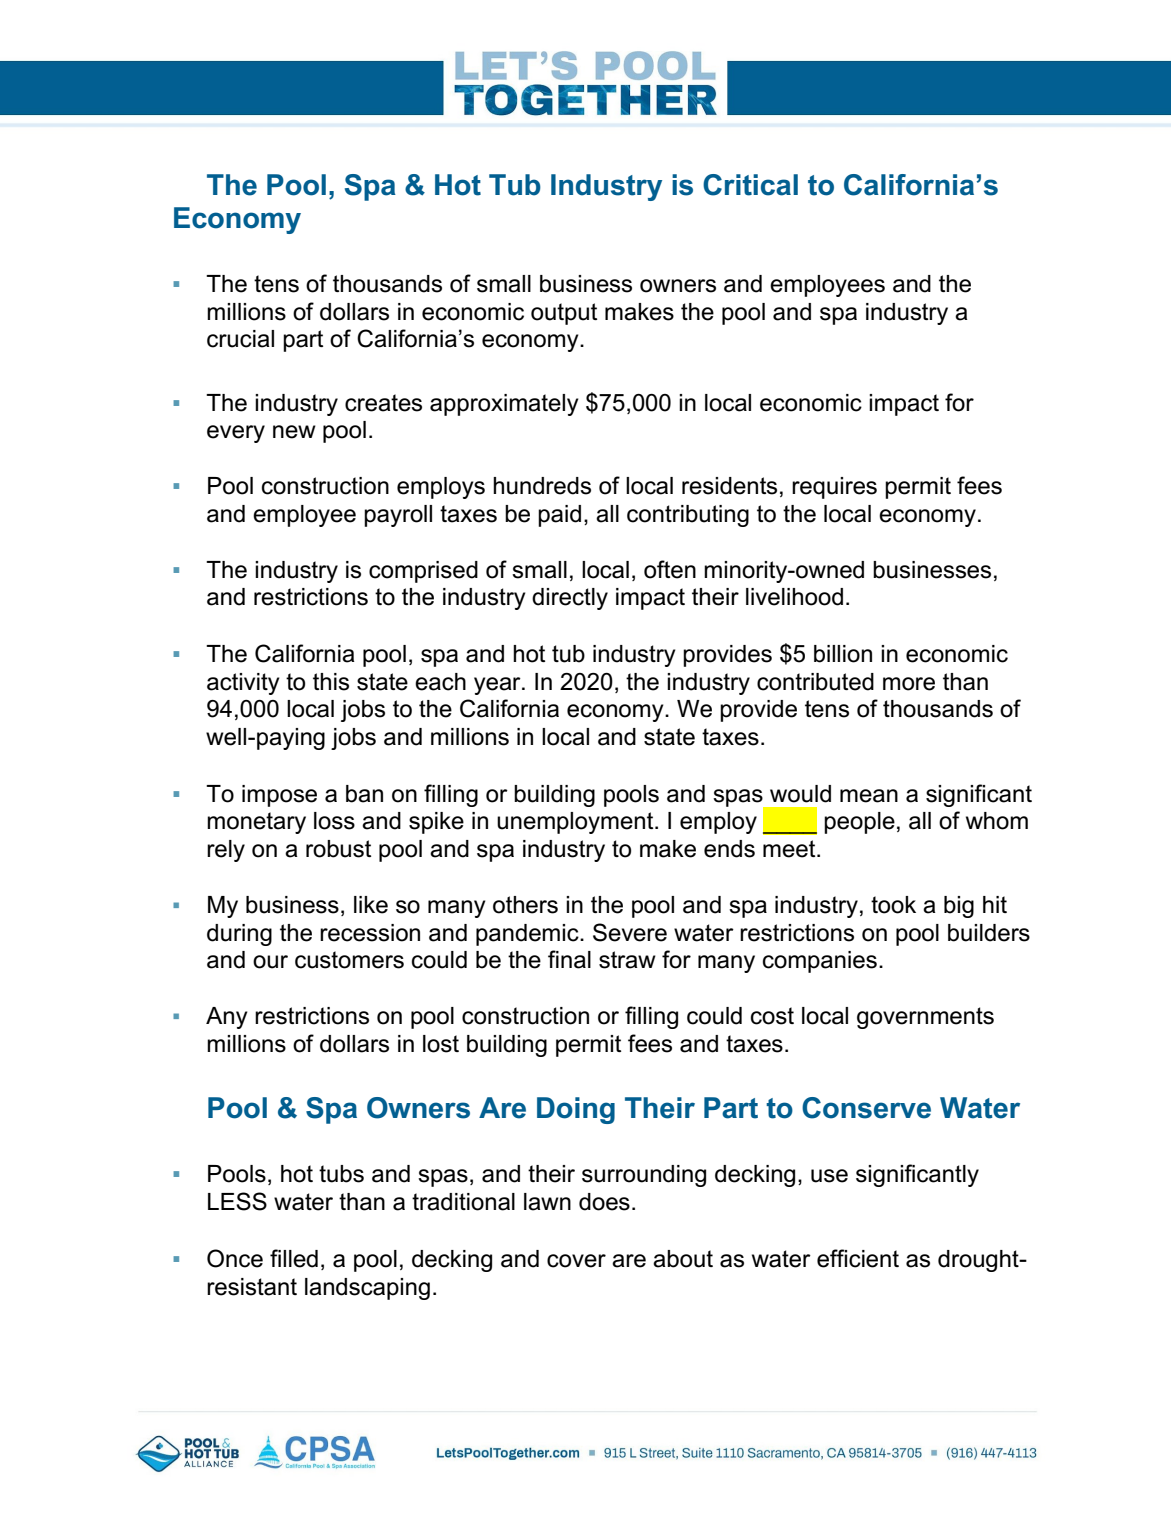 This screenshot has height=1516, width=1171. What do you see at coordinates (504, 405) in the screenshot?
I see `approximately` at bounding box center [504, 405].
